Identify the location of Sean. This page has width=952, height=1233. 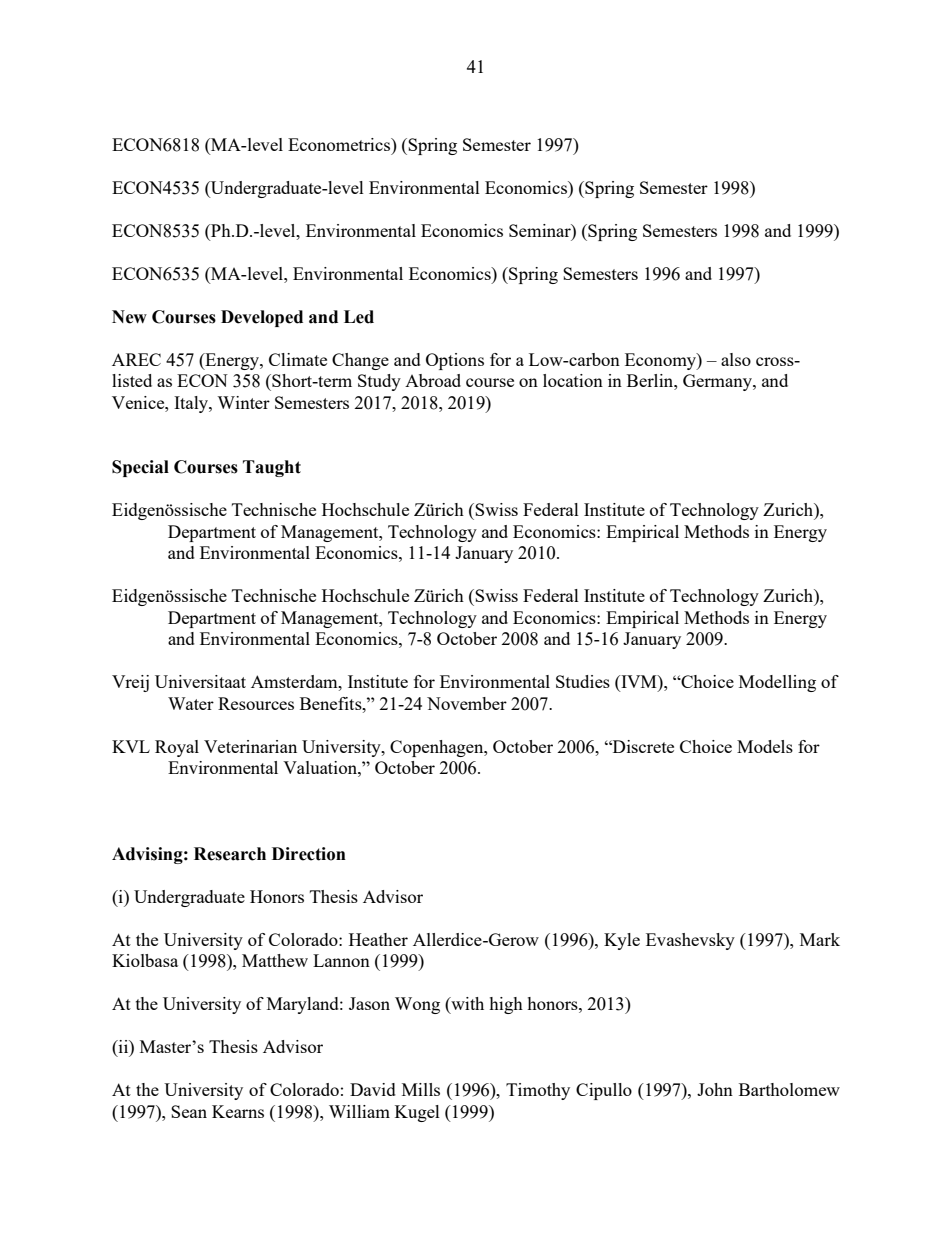
(189, 1111).
